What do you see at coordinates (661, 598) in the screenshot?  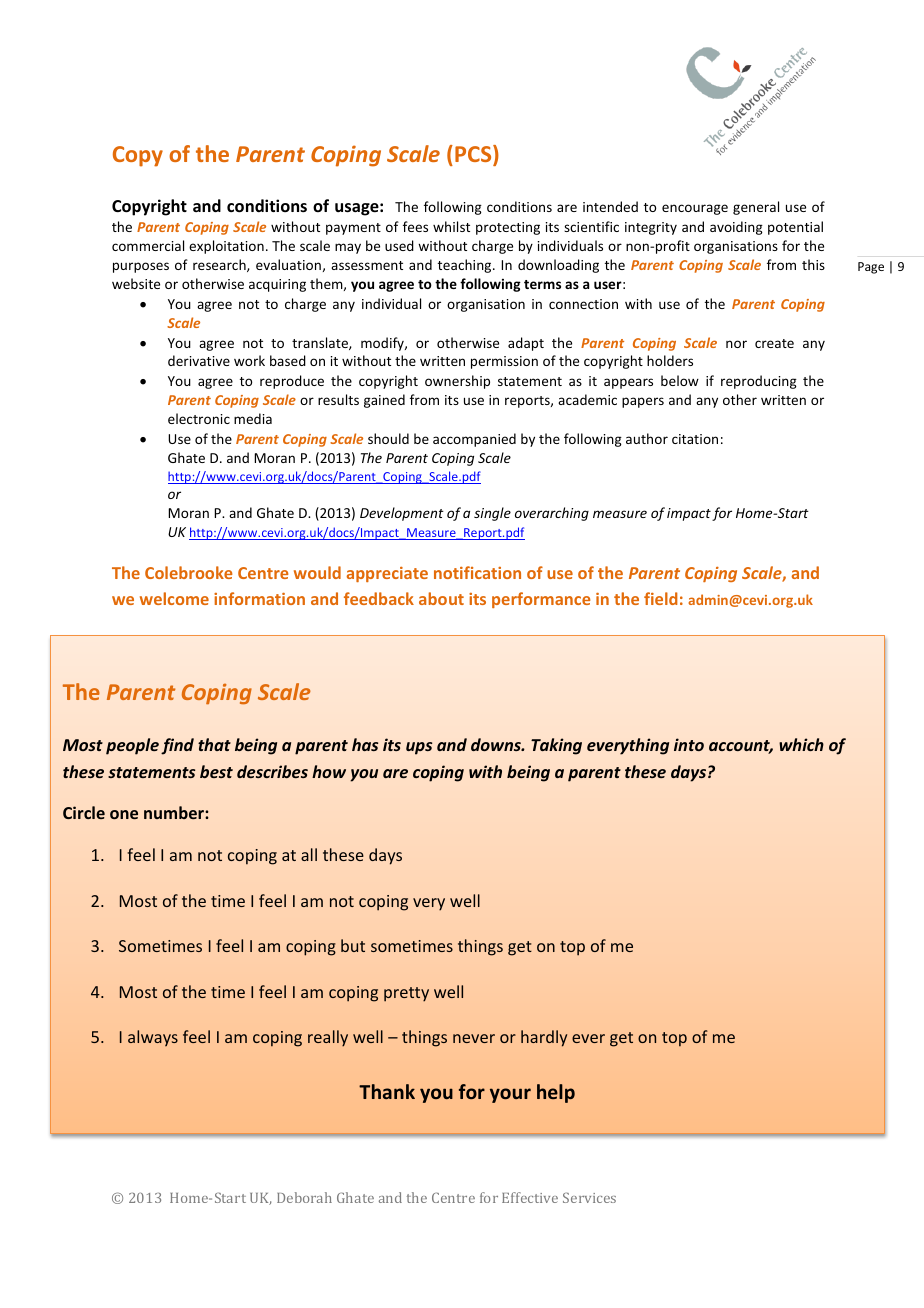 I see `field` at bounding box center [661, 598].
